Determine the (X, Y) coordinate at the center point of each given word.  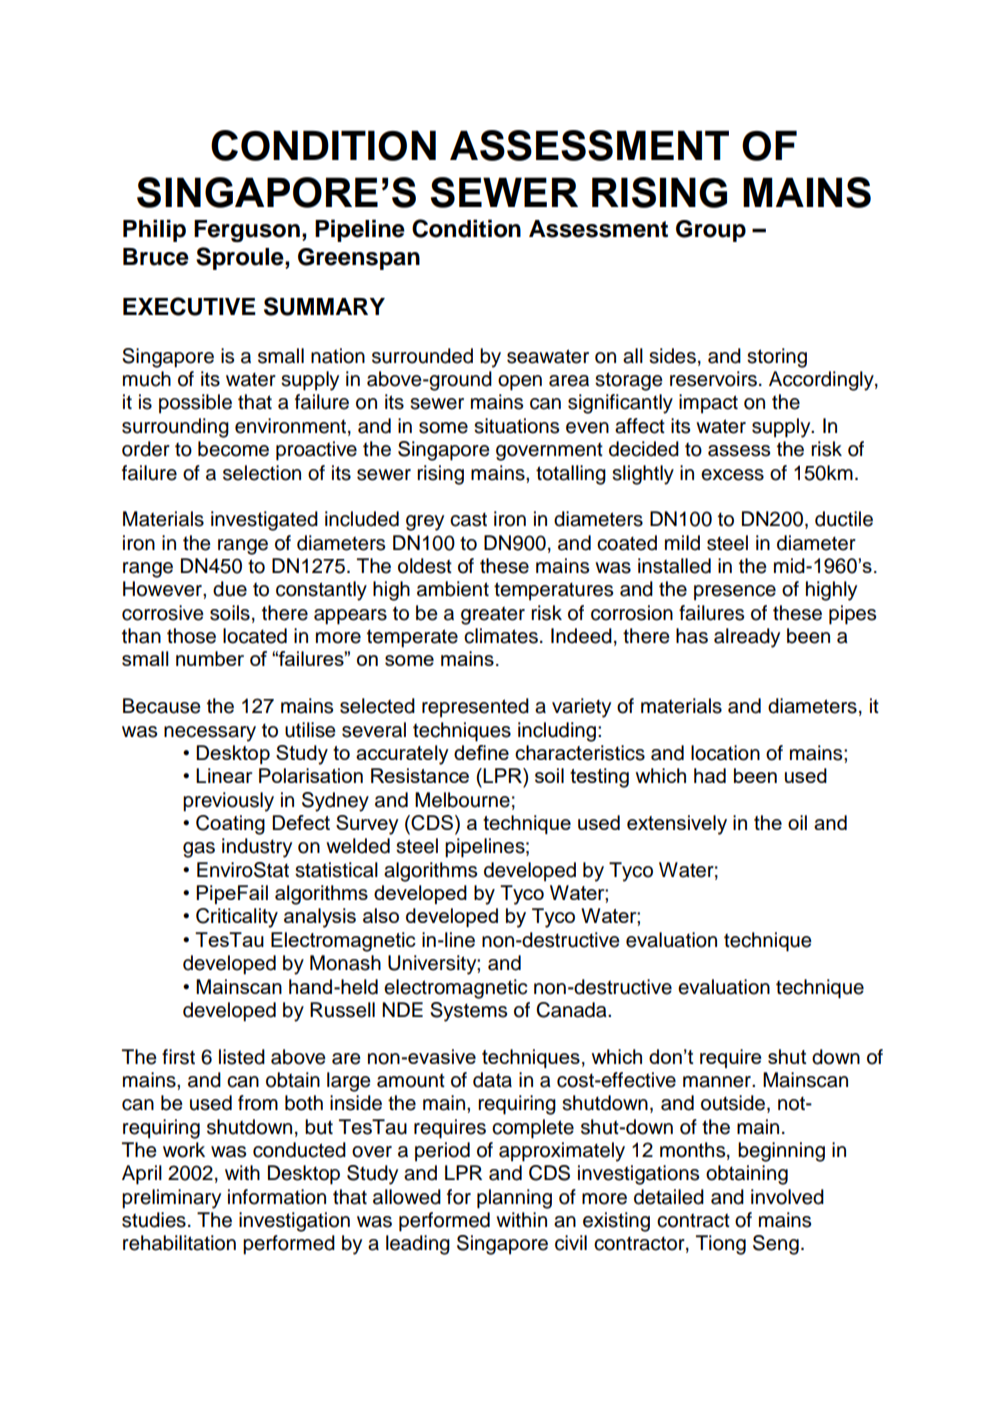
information (277, 1197)
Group (711, 231)
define (481, 752)
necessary (210, 734)
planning (514, 1199)
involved (787, 1197)
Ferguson (247, 231)
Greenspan (359, 259)
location (725, 753)
